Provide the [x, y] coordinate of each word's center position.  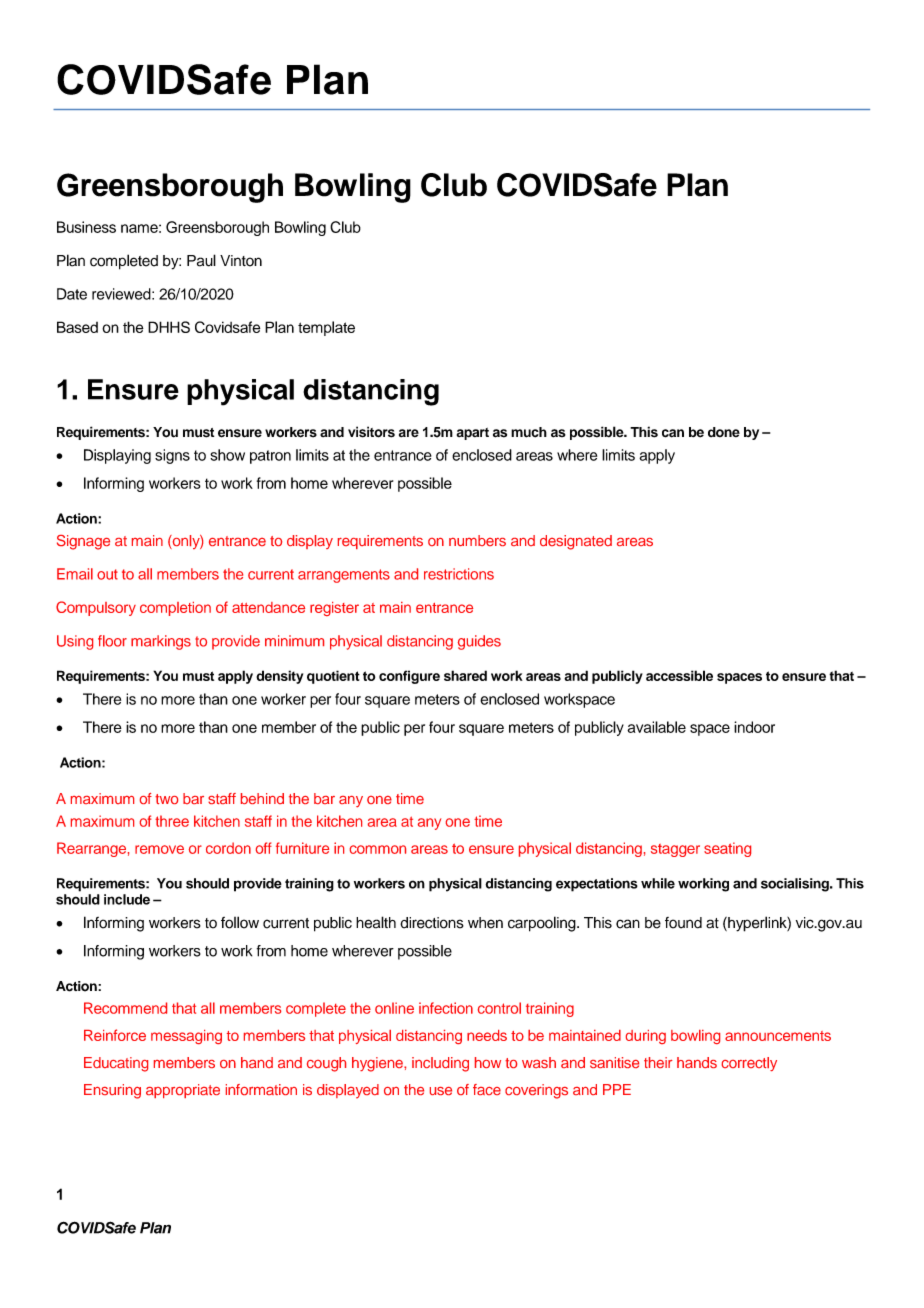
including [440, 1064]
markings [161, 642]
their [658, 1062]
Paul [201, 260]
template [326, 328]
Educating [116, 1064]
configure [409, 677]
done [724, 432]
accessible [679, 675]
